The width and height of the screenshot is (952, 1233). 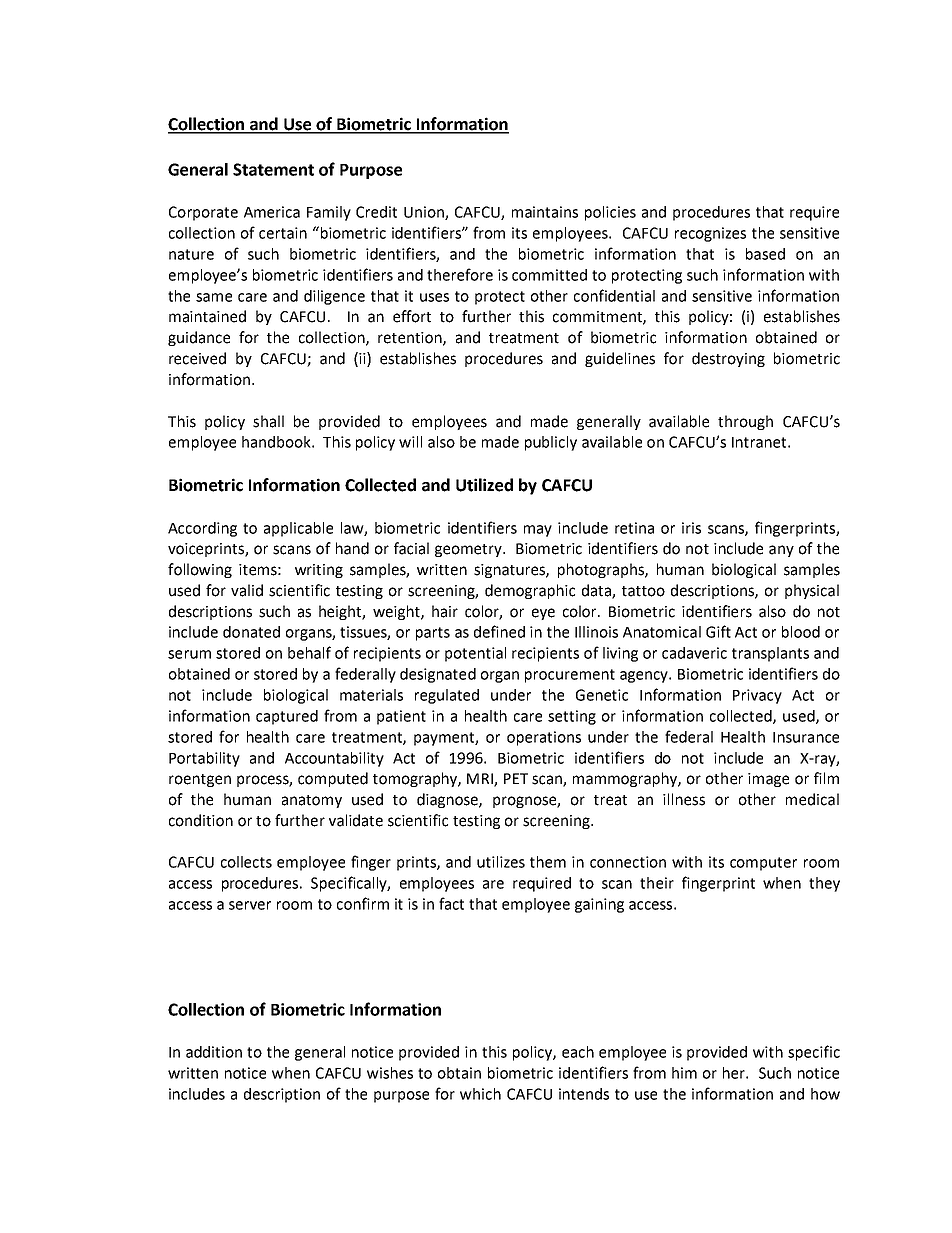 I want to click on maintains, so click(x=545, y=212).
